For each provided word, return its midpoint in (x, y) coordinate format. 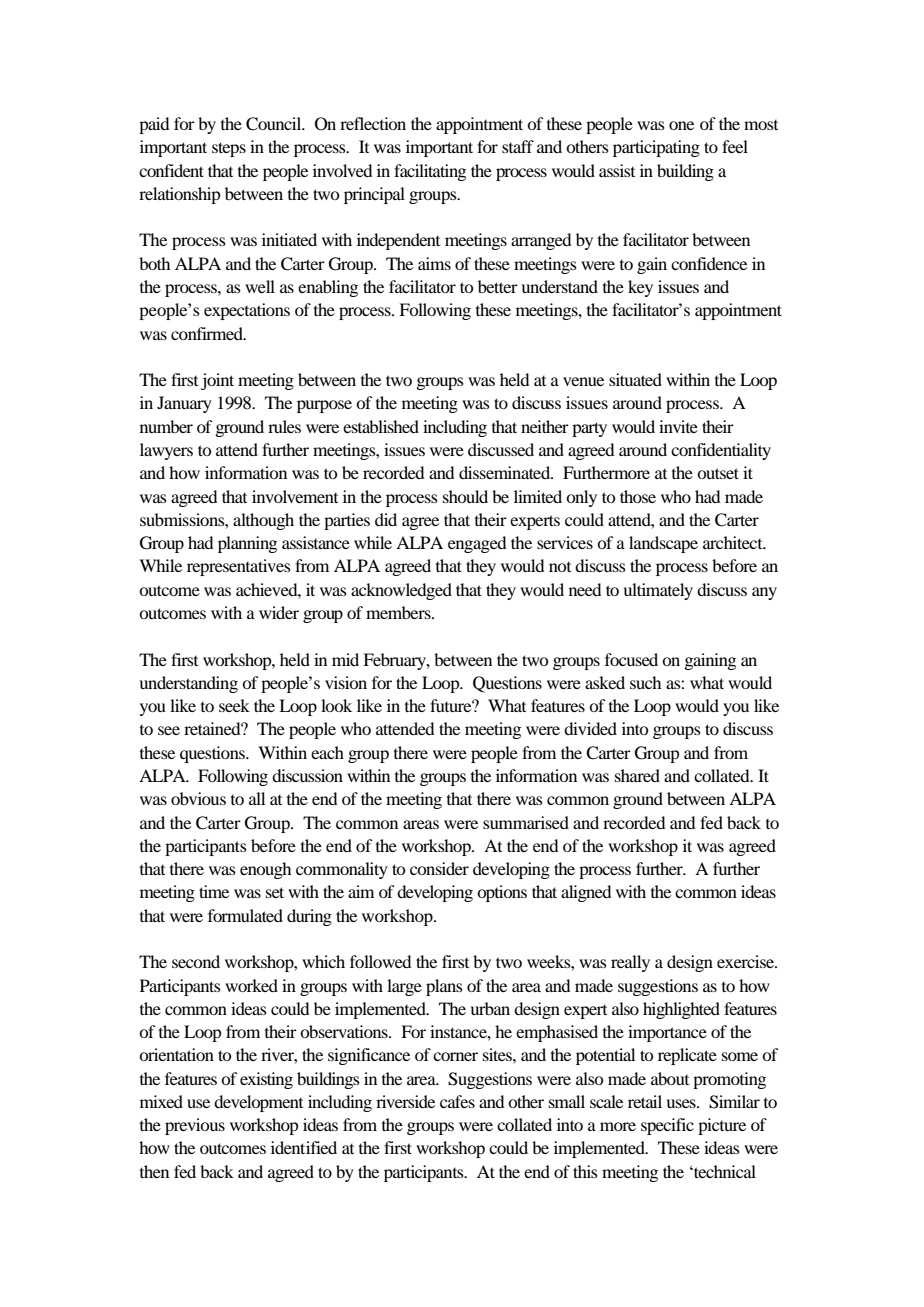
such (645, 682)
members (399, 612)
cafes (457, 1101)
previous (195, 1126)
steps (229, 149)
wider (279, 612)
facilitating (430, 172)
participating (656, 148)
